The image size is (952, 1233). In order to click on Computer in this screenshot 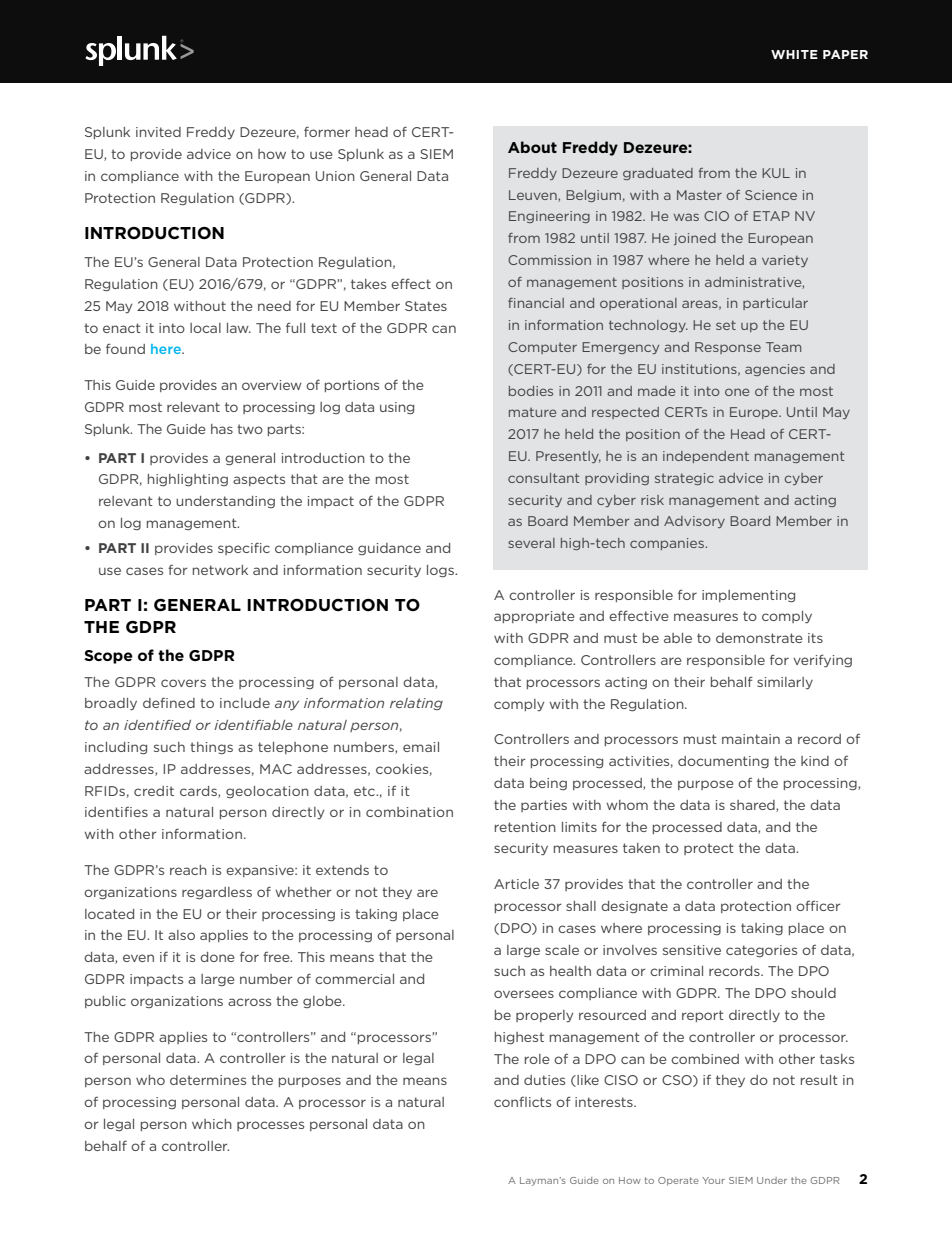, I will do `click(542, 348)`.
